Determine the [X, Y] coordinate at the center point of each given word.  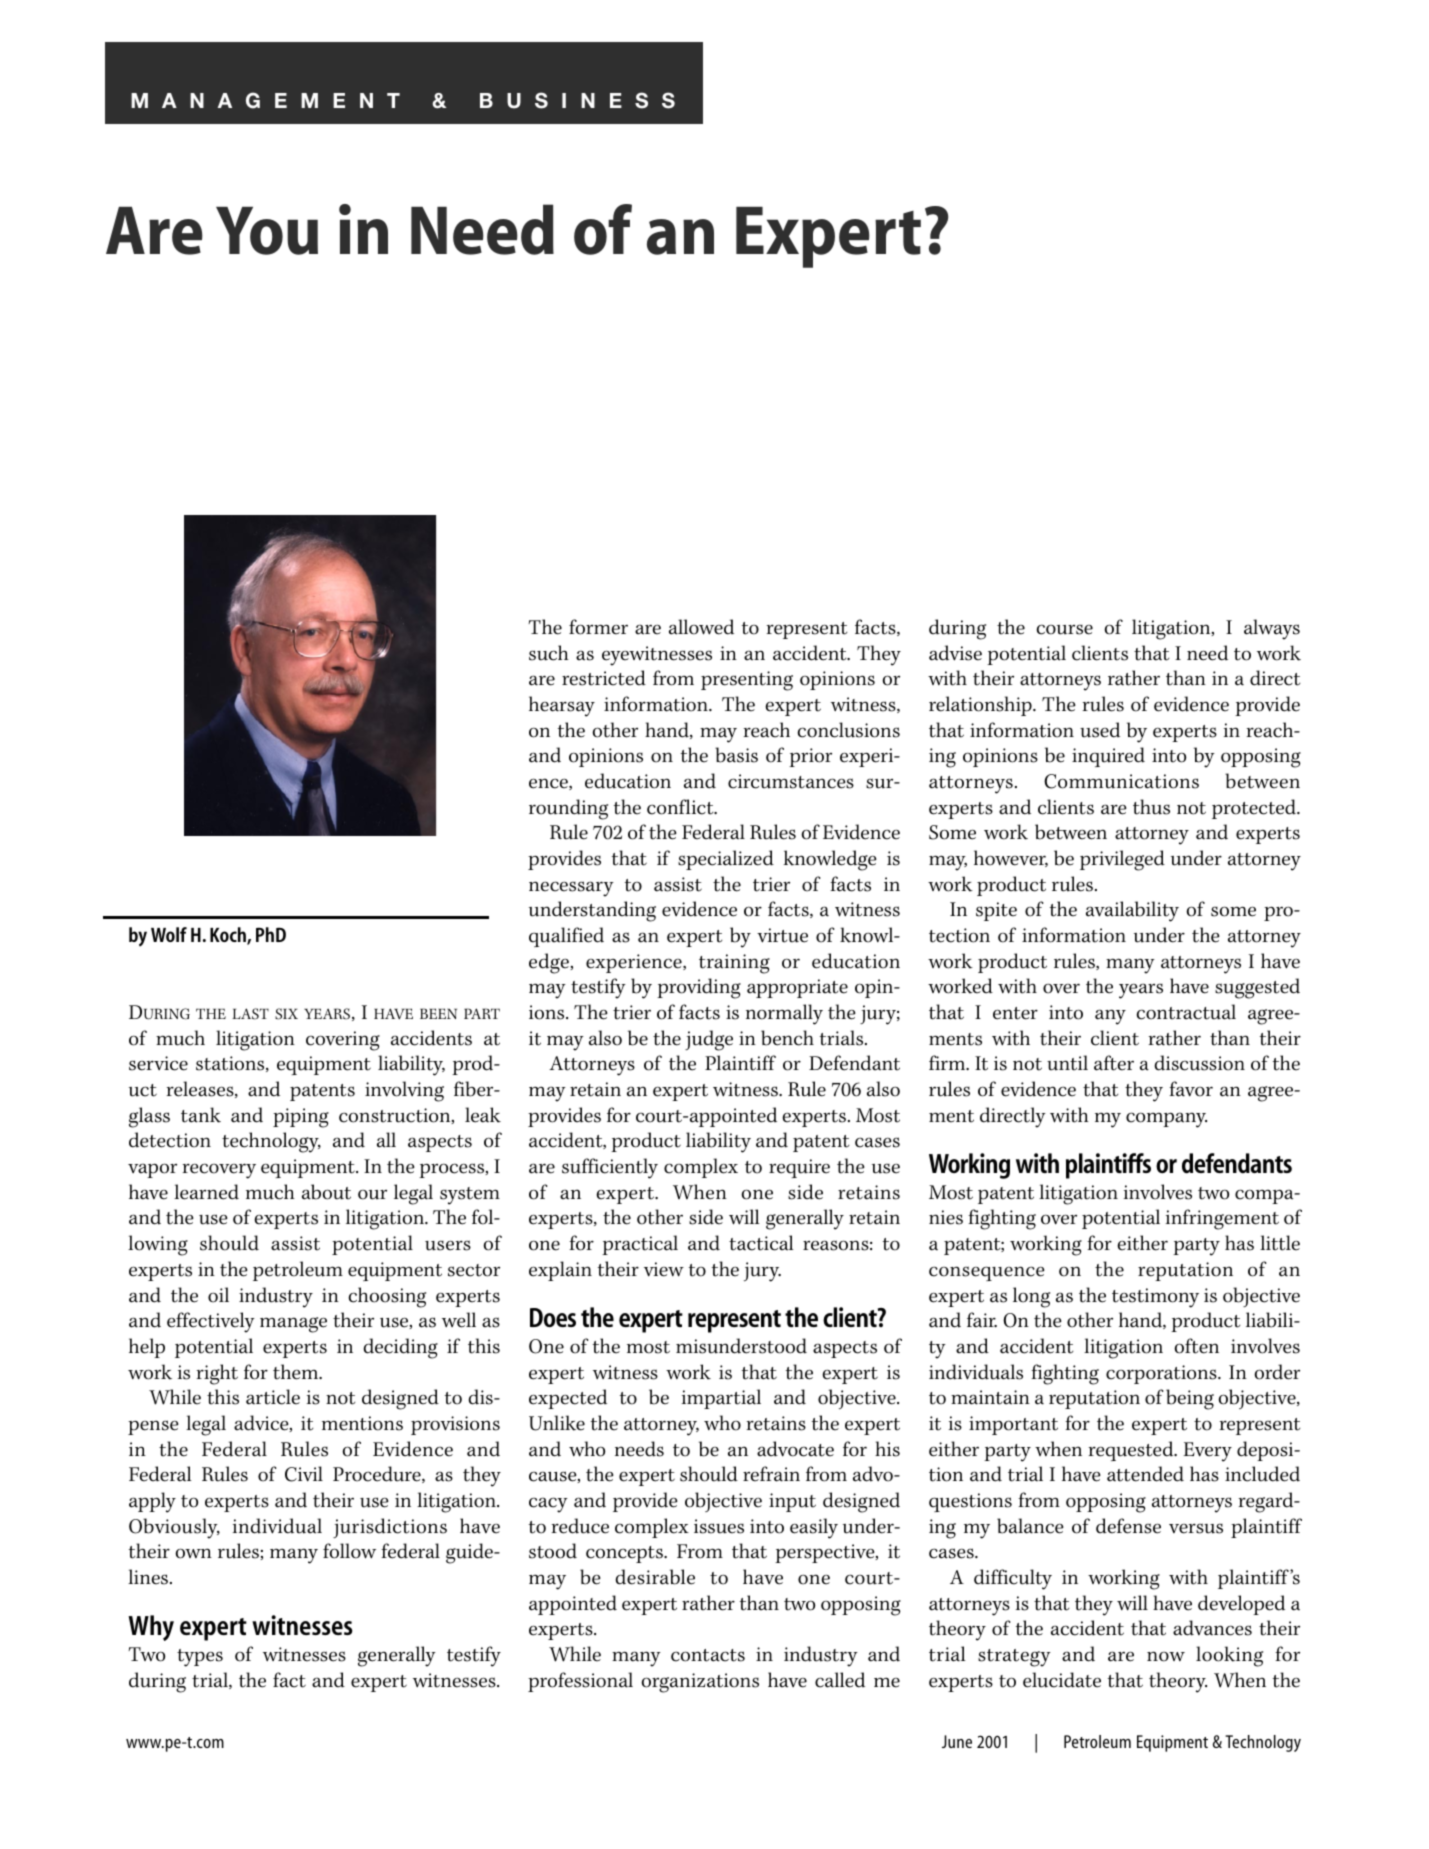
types [200, 1658]
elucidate [1062, 1680]
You [267, 231]
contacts [708, 1655]
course [1064, 629]
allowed [701, 627]
